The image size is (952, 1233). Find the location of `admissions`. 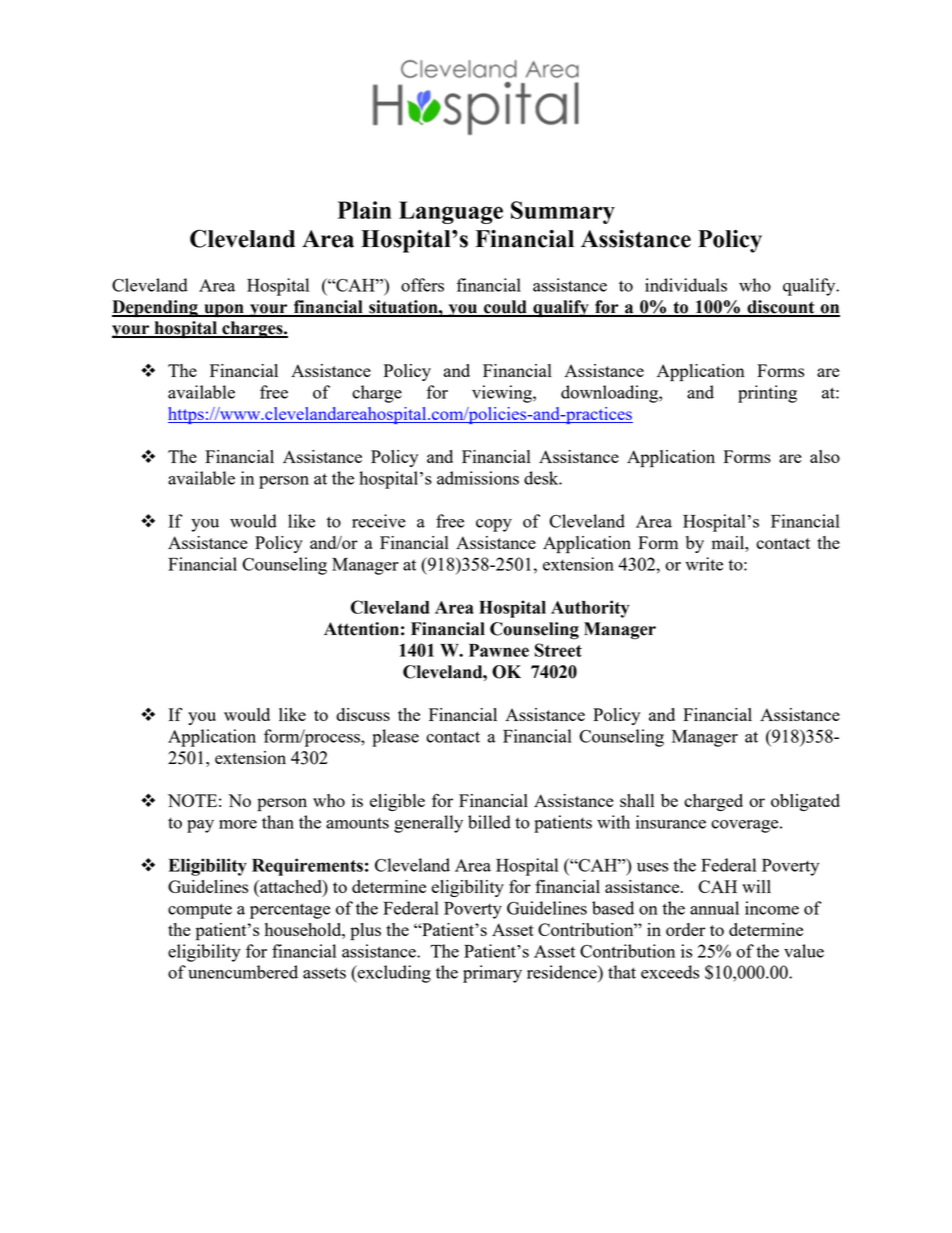

admissions is located at coordinates (478, 478).
